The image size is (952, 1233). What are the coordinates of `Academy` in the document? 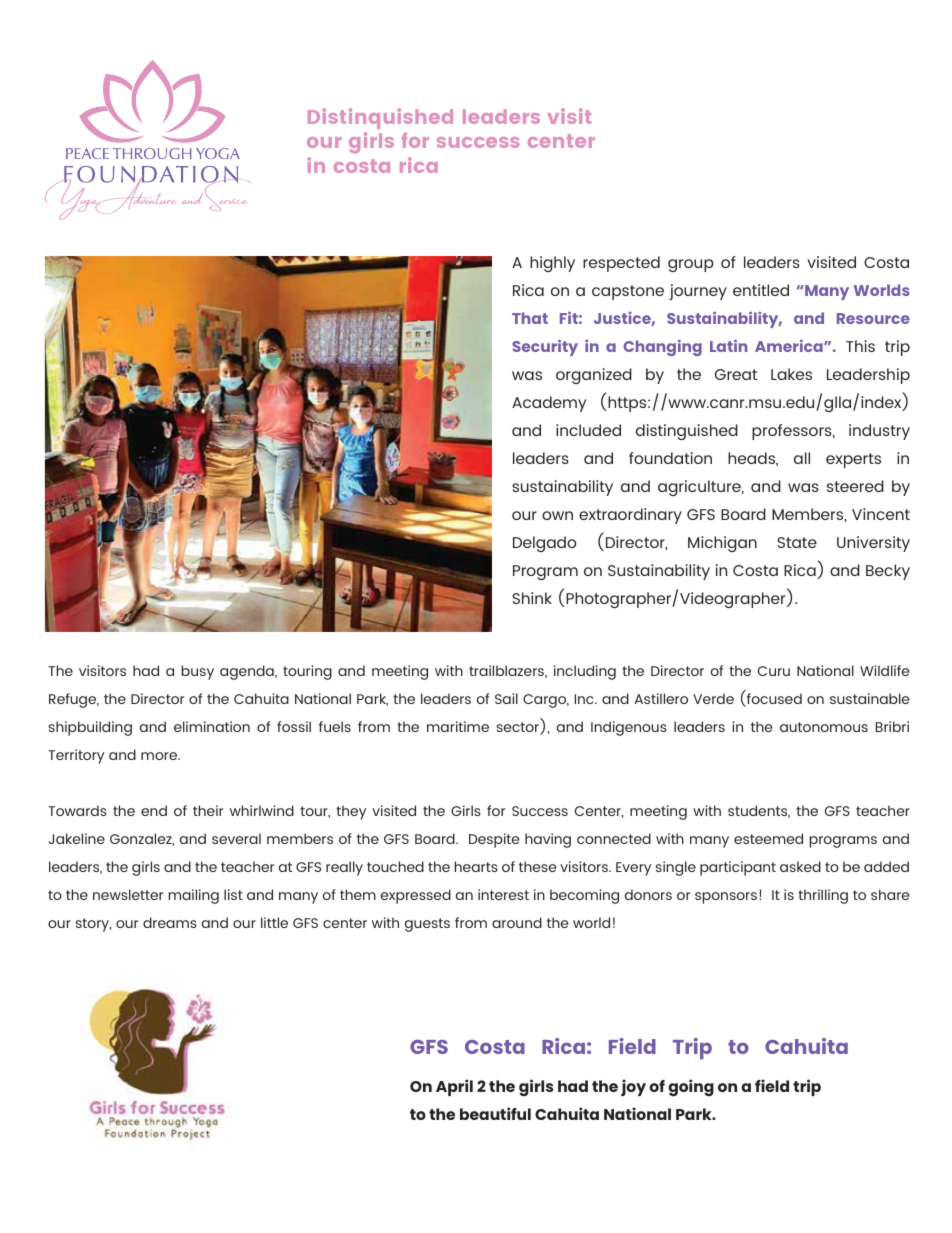 It's located at (549, 404).
